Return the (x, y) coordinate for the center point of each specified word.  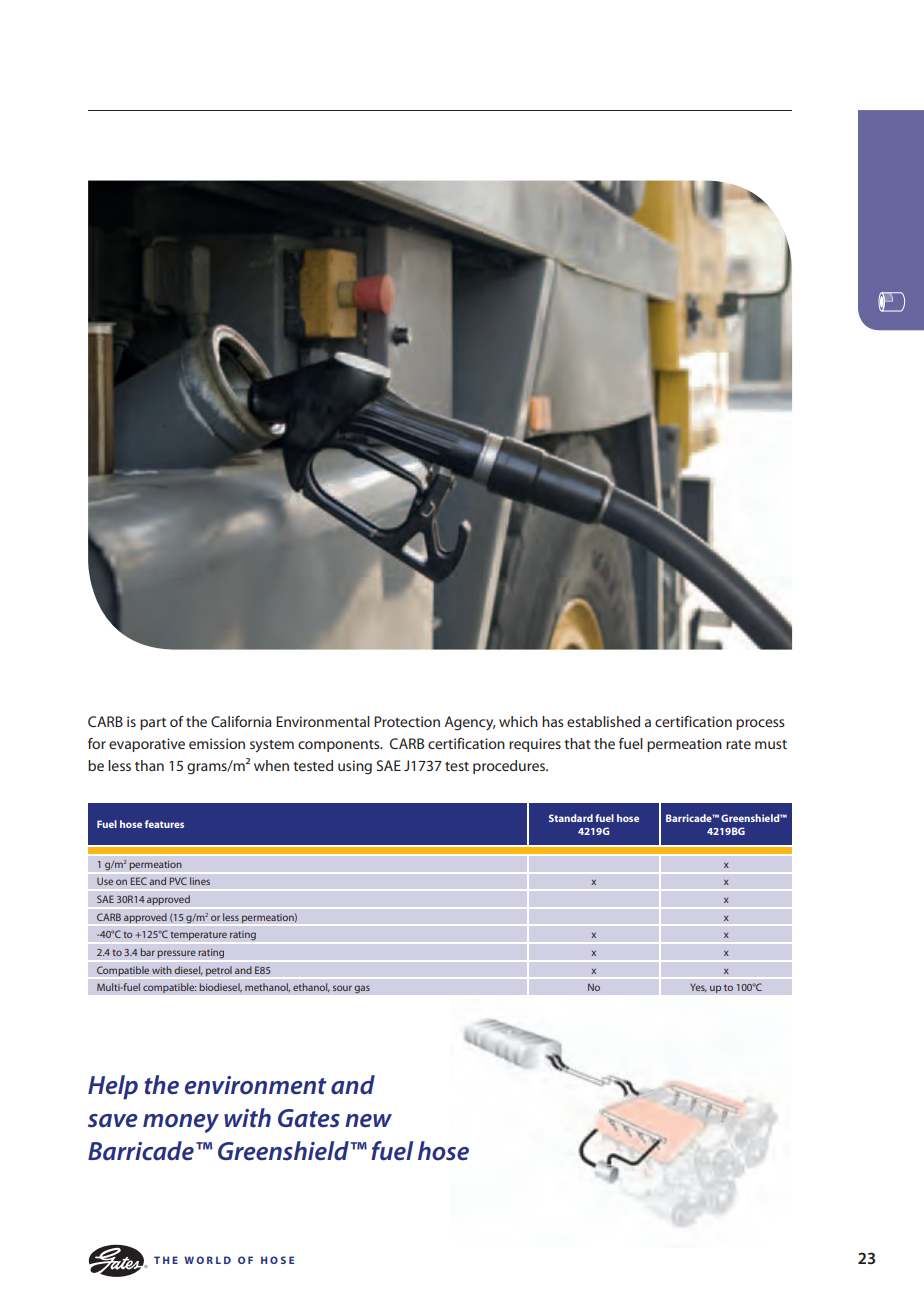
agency (470, 723)
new (368, 1121)
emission (217, 743)
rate (738, 744)
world (207, 1260)
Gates (309, 1118)
